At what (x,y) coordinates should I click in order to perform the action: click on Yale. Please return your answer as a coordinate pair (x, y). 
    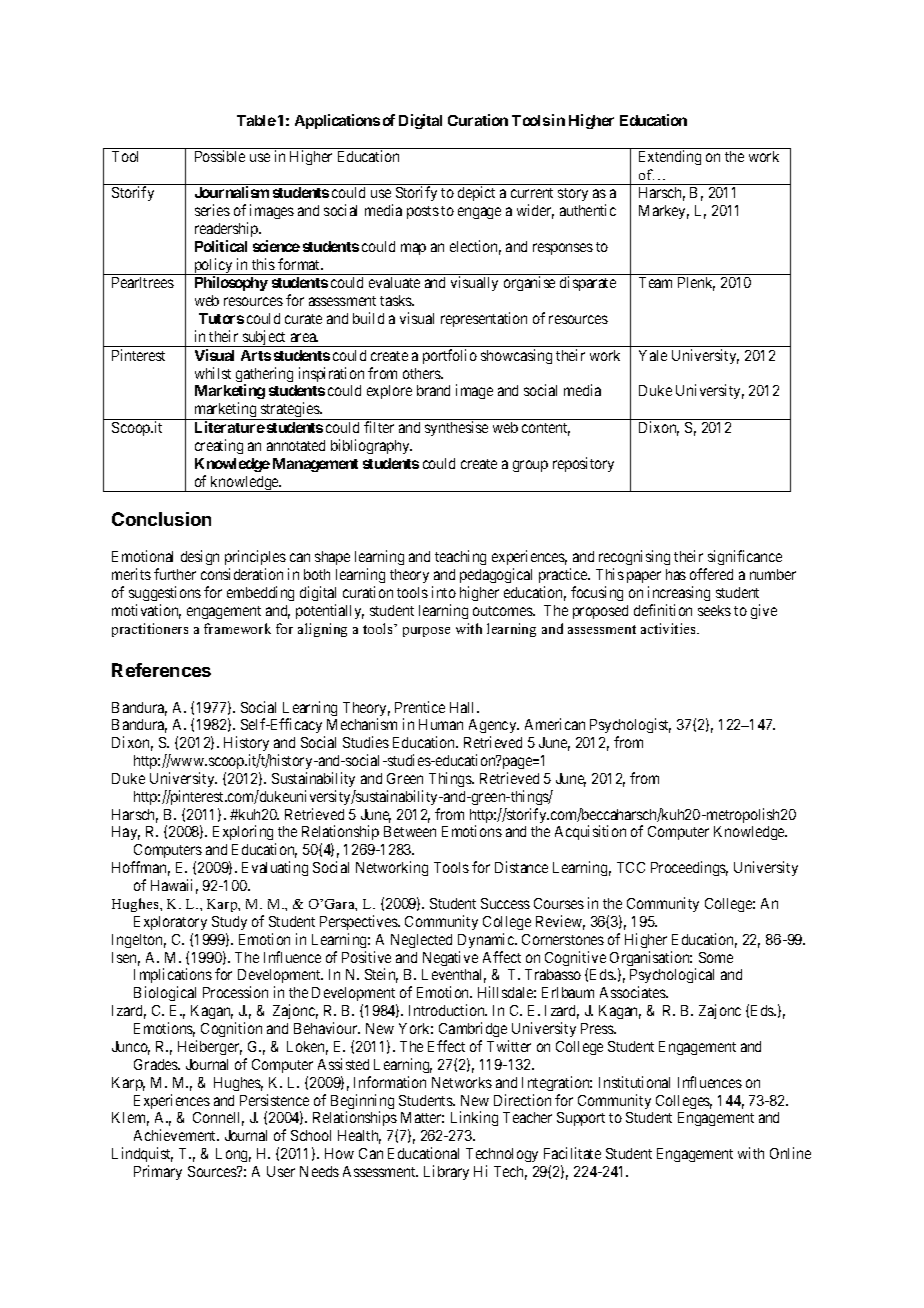
    Looking at the image, I should click on (653, 355).
